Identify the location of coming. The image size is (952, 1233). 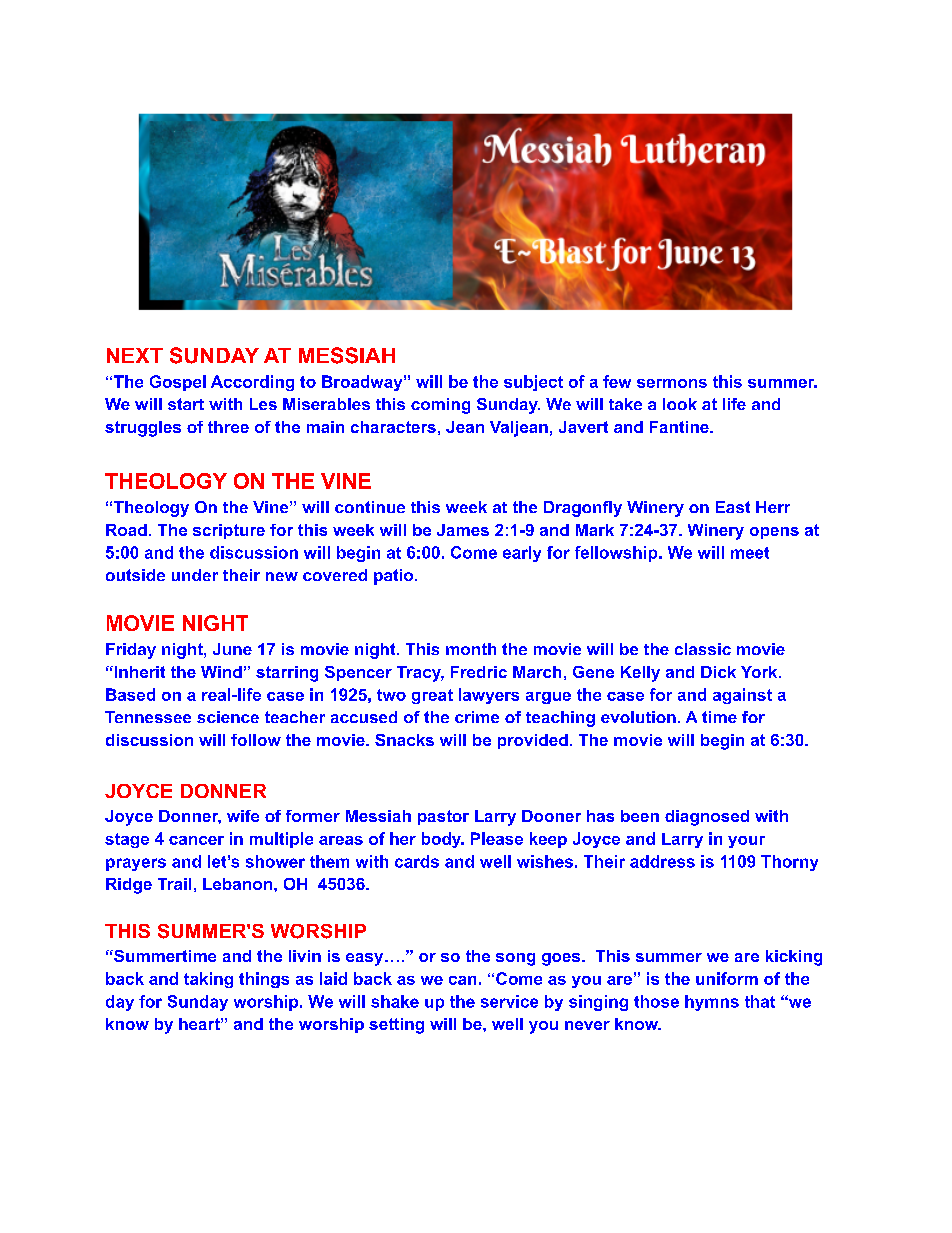
(440, 406).
